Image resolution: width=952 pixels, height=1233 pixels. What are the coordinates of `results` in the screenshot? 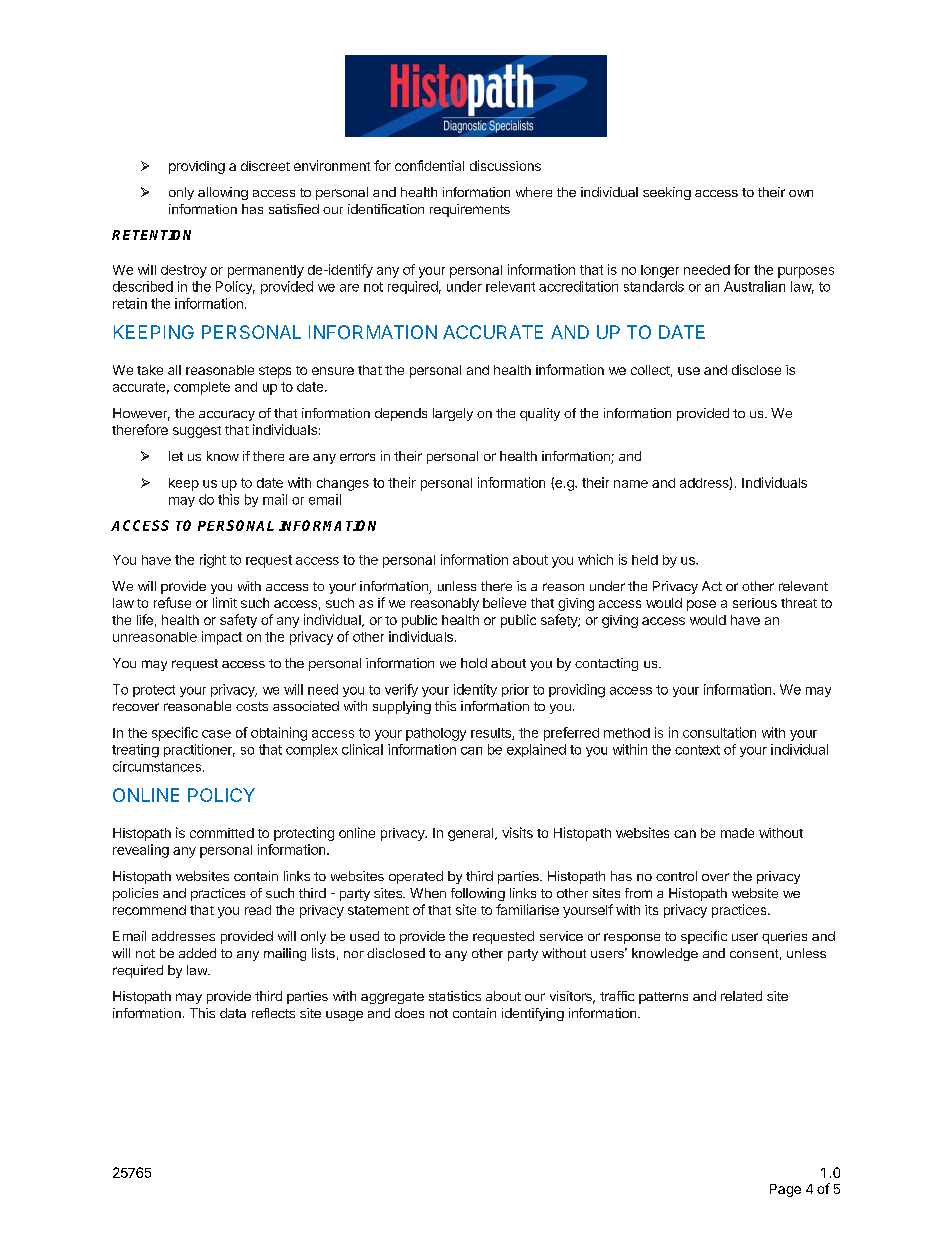 It's located at (492, 734).
